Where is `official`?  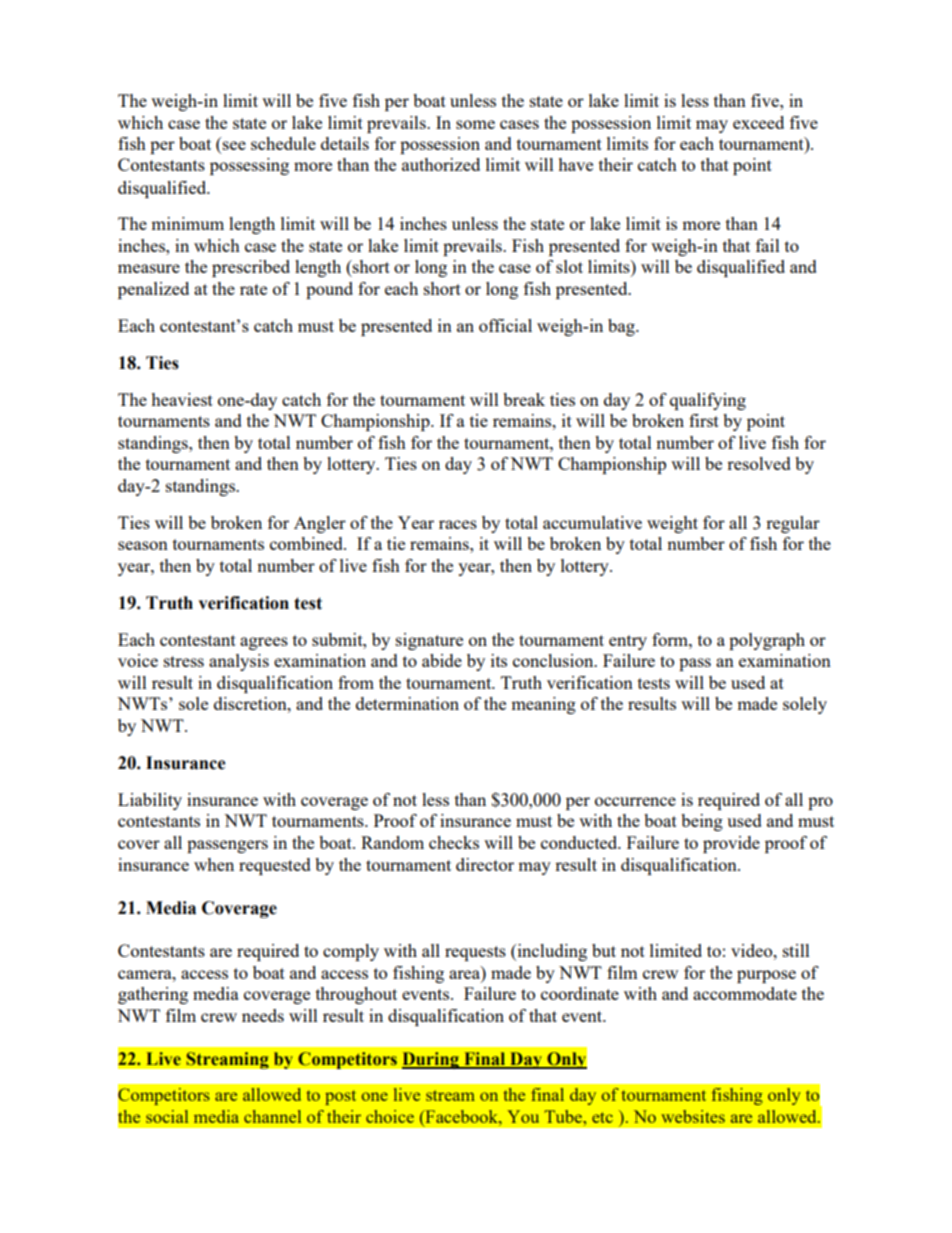 official is located at coordinates (505, 325).
